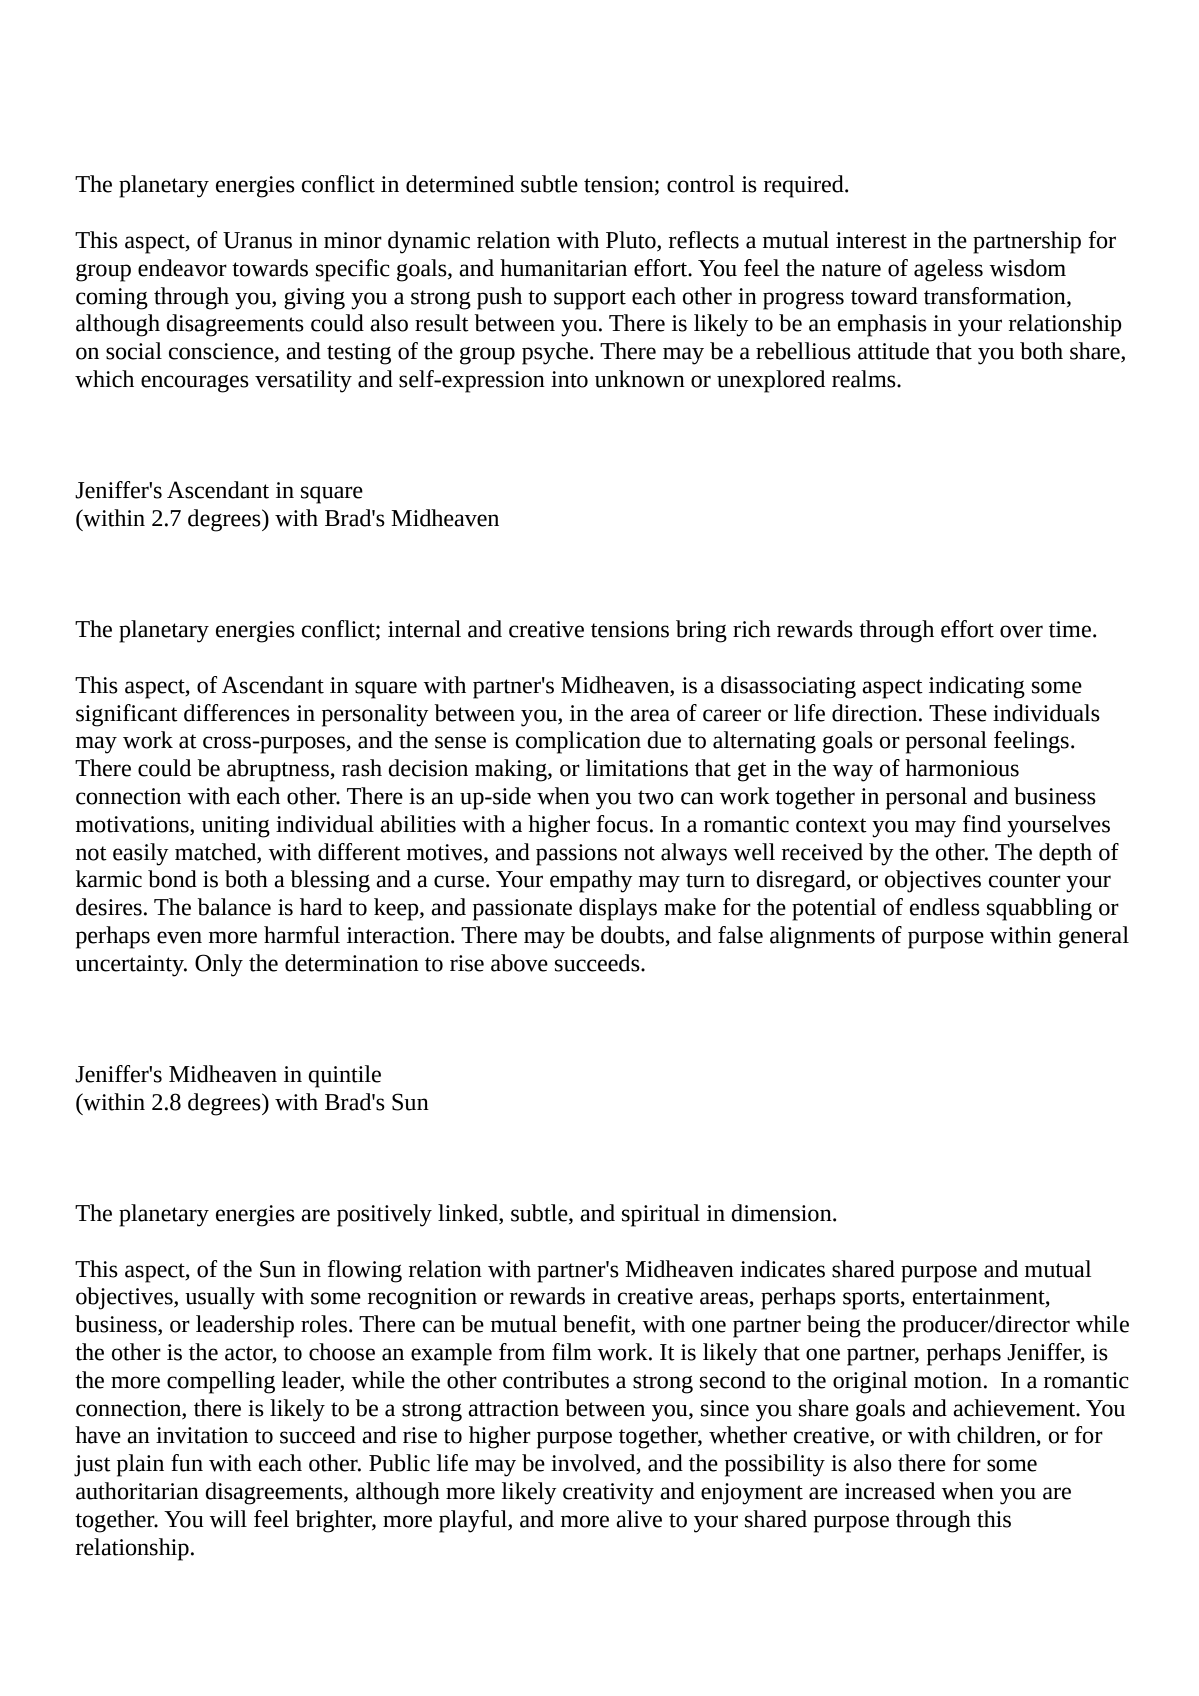 The image size is (1199, 1696). What do you see at coordinates (782, 1213) in the screenshot?
I see `dimension` at bounding box center [782, 1213].
